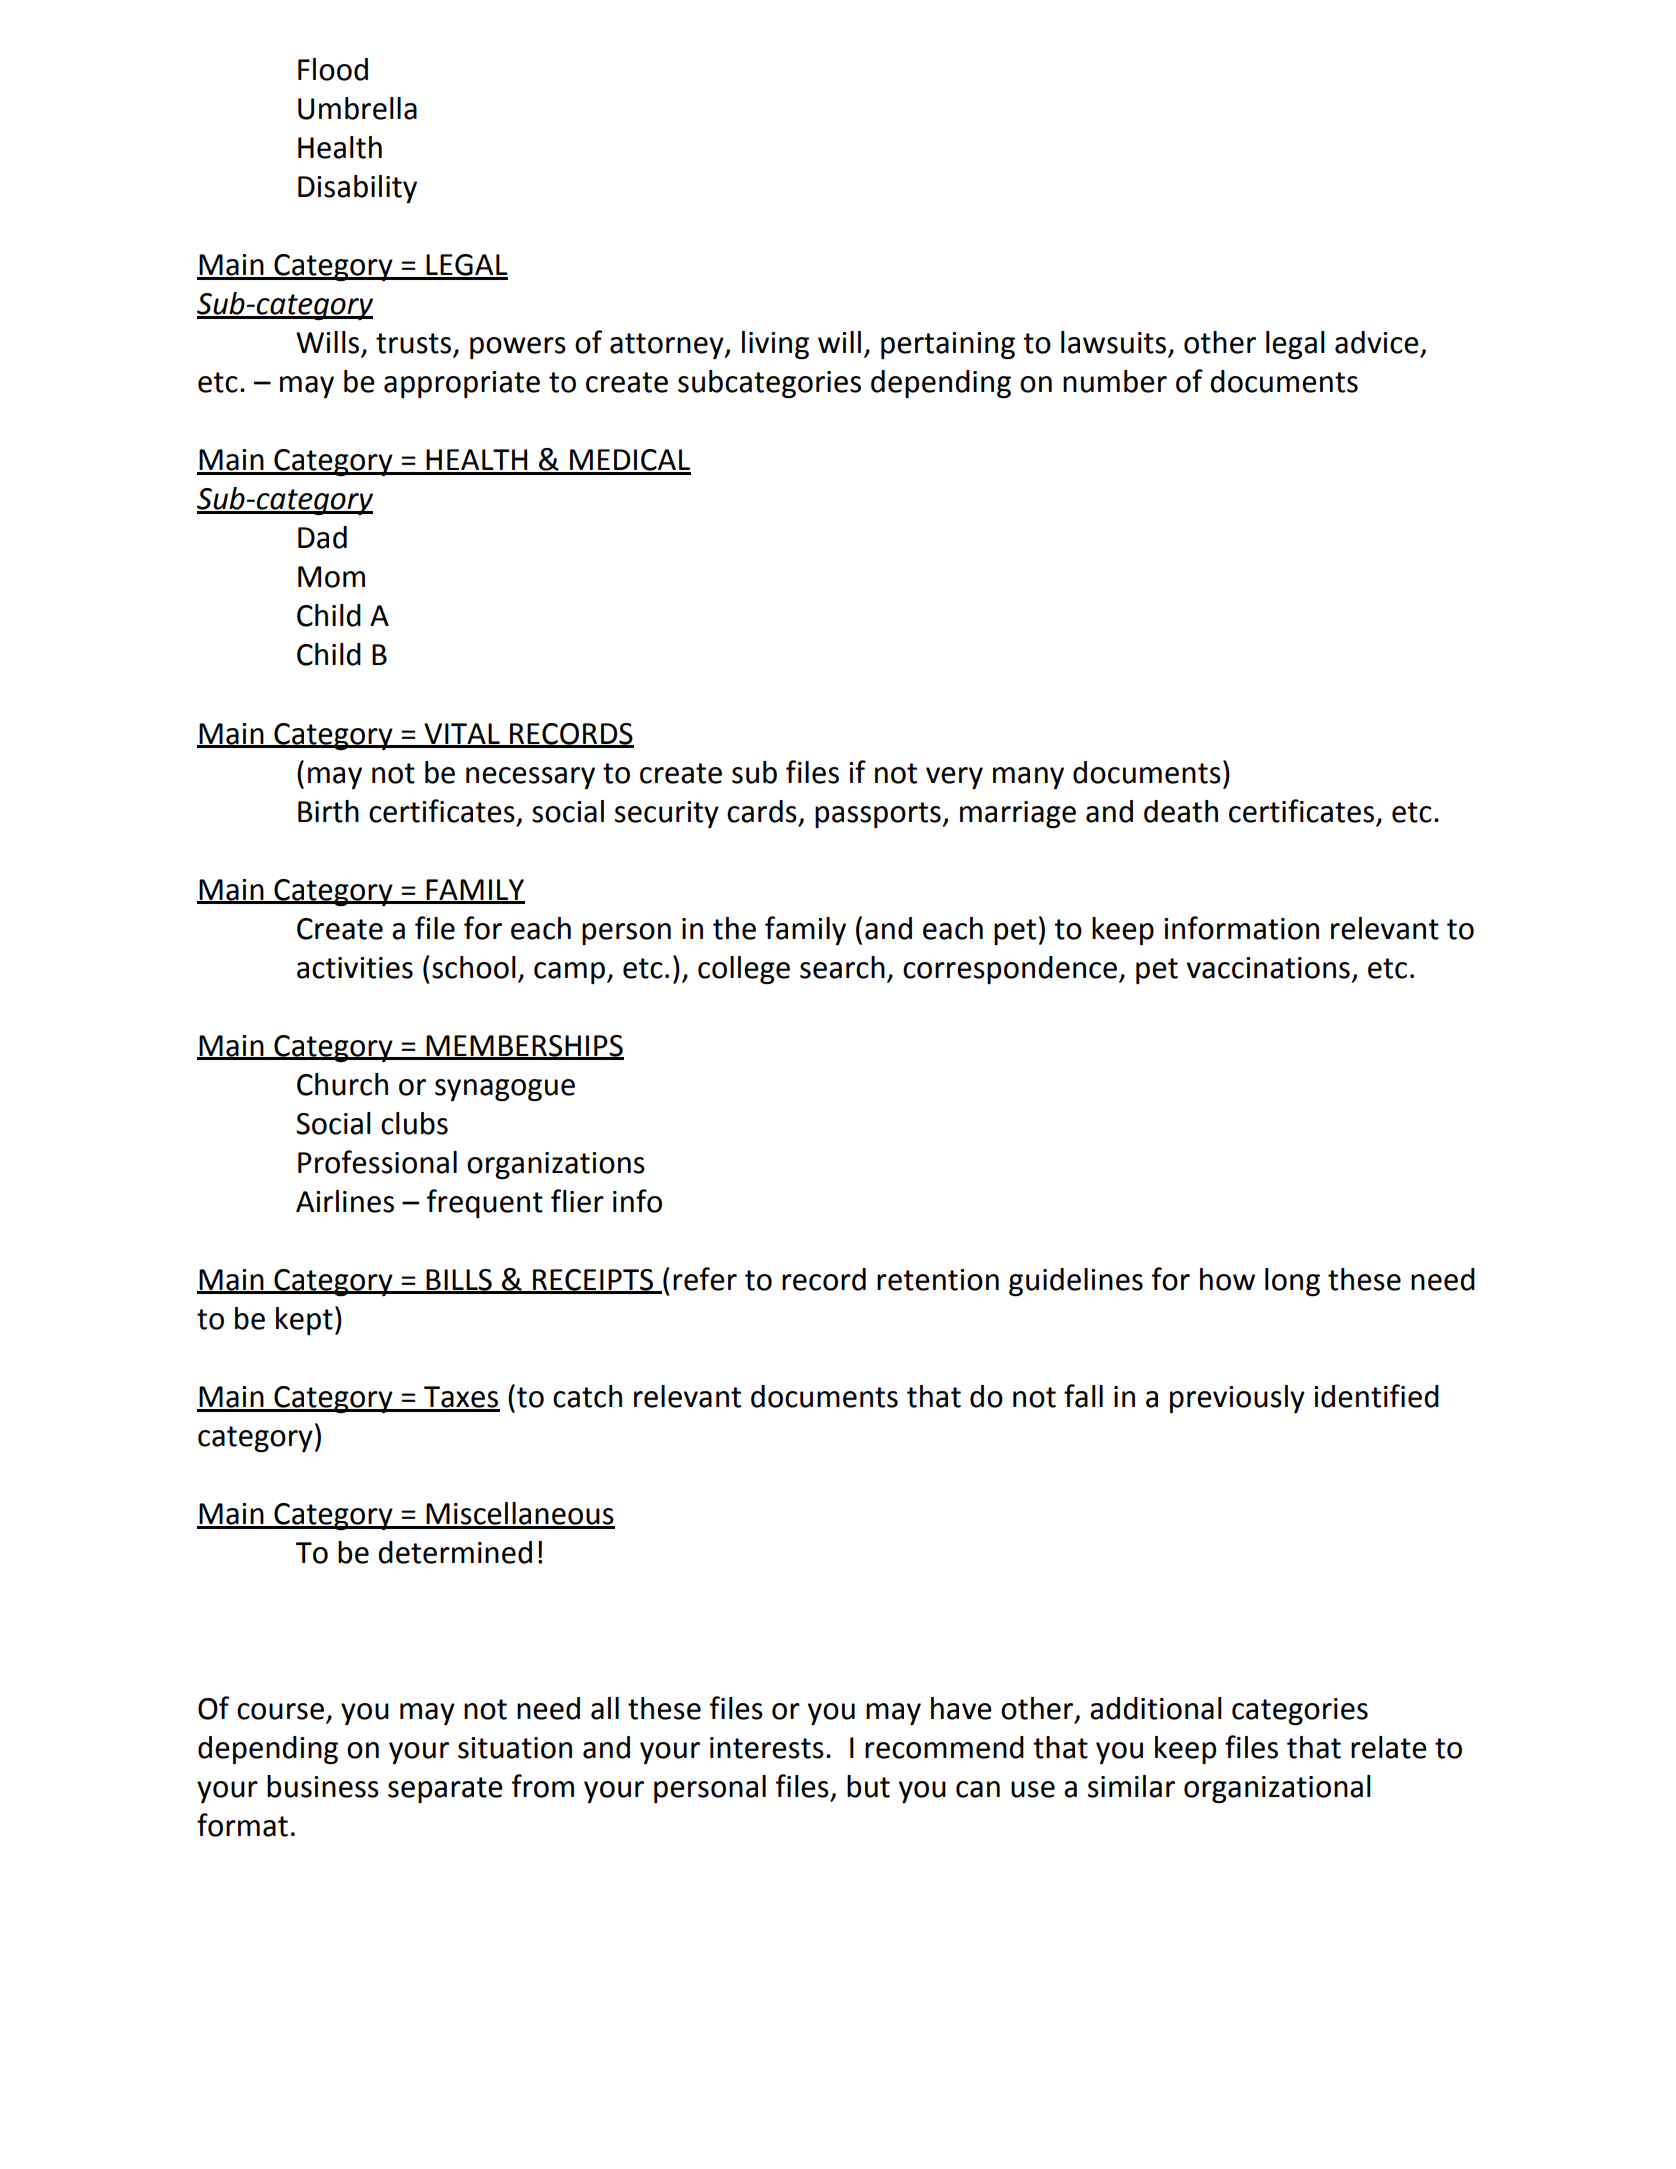  What do you see at coordinates (954, 778) in the screenshot?
I see `very` at bounding box center [954, 778].
